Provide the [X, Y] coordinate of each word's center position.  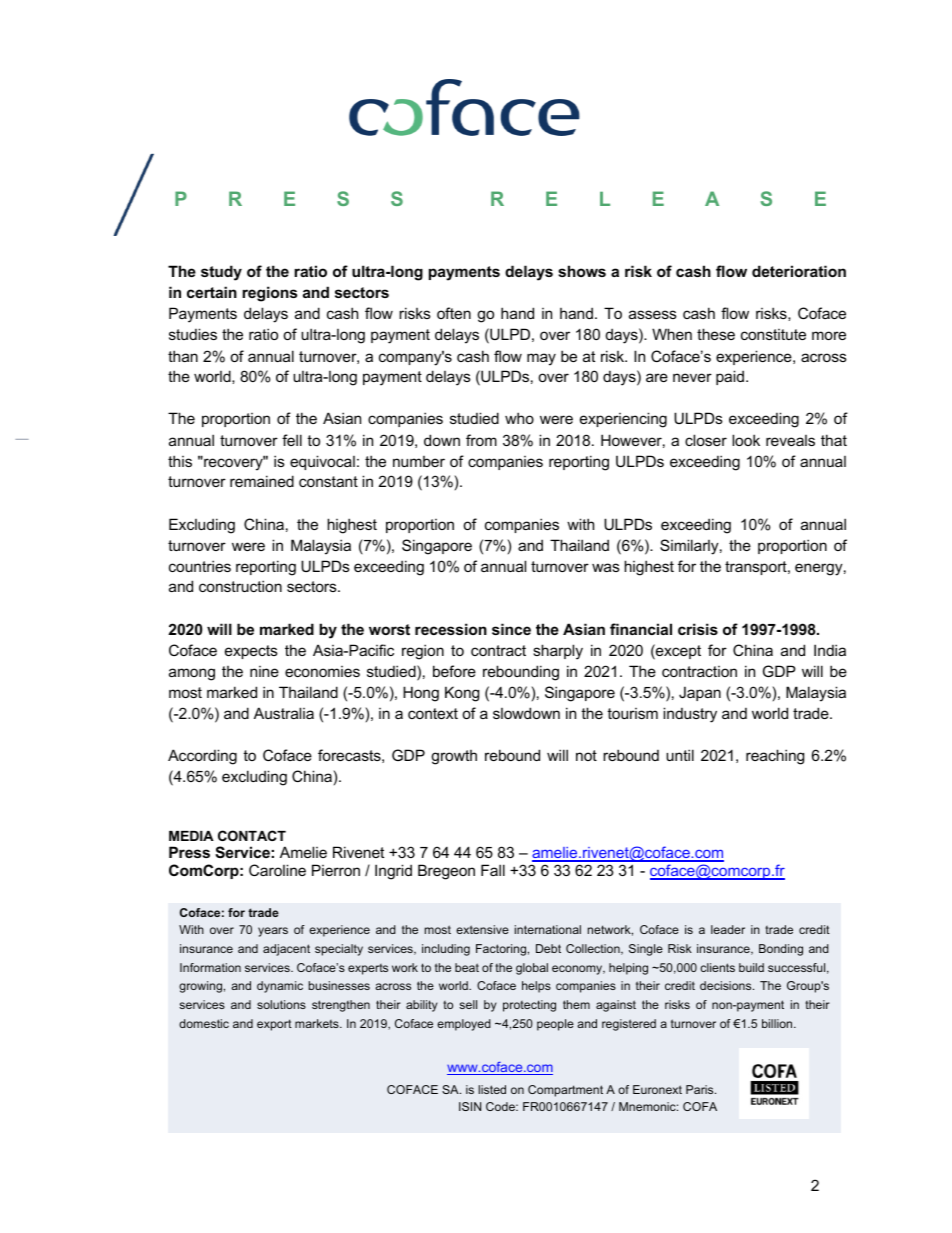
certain [212, 292]
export [274, 1025]
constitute [773, 334]
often [454, 313]
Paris [701, 1089]
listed [492, 1089]
